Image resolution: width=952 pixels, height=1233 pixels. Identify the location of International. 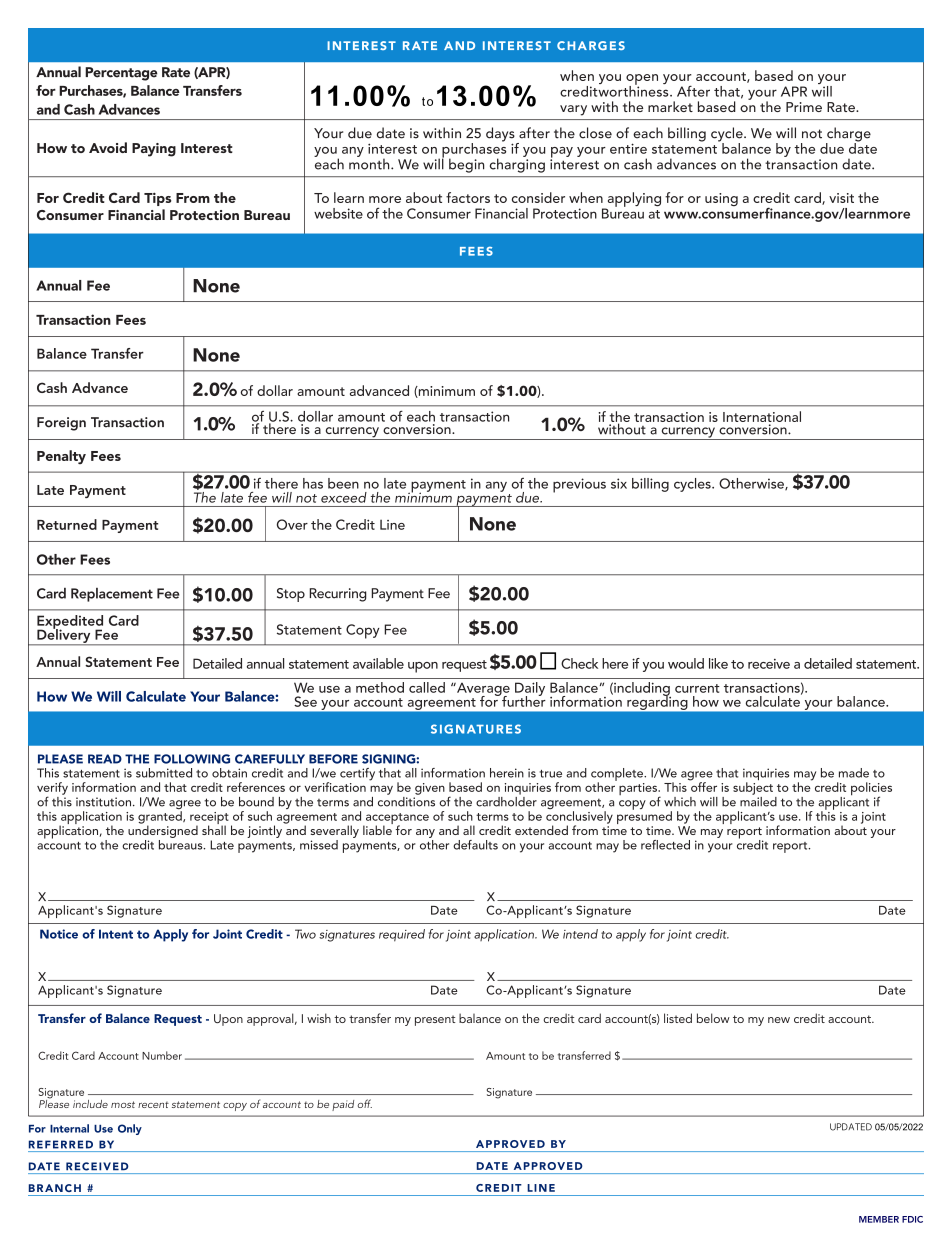
(762, 416).
